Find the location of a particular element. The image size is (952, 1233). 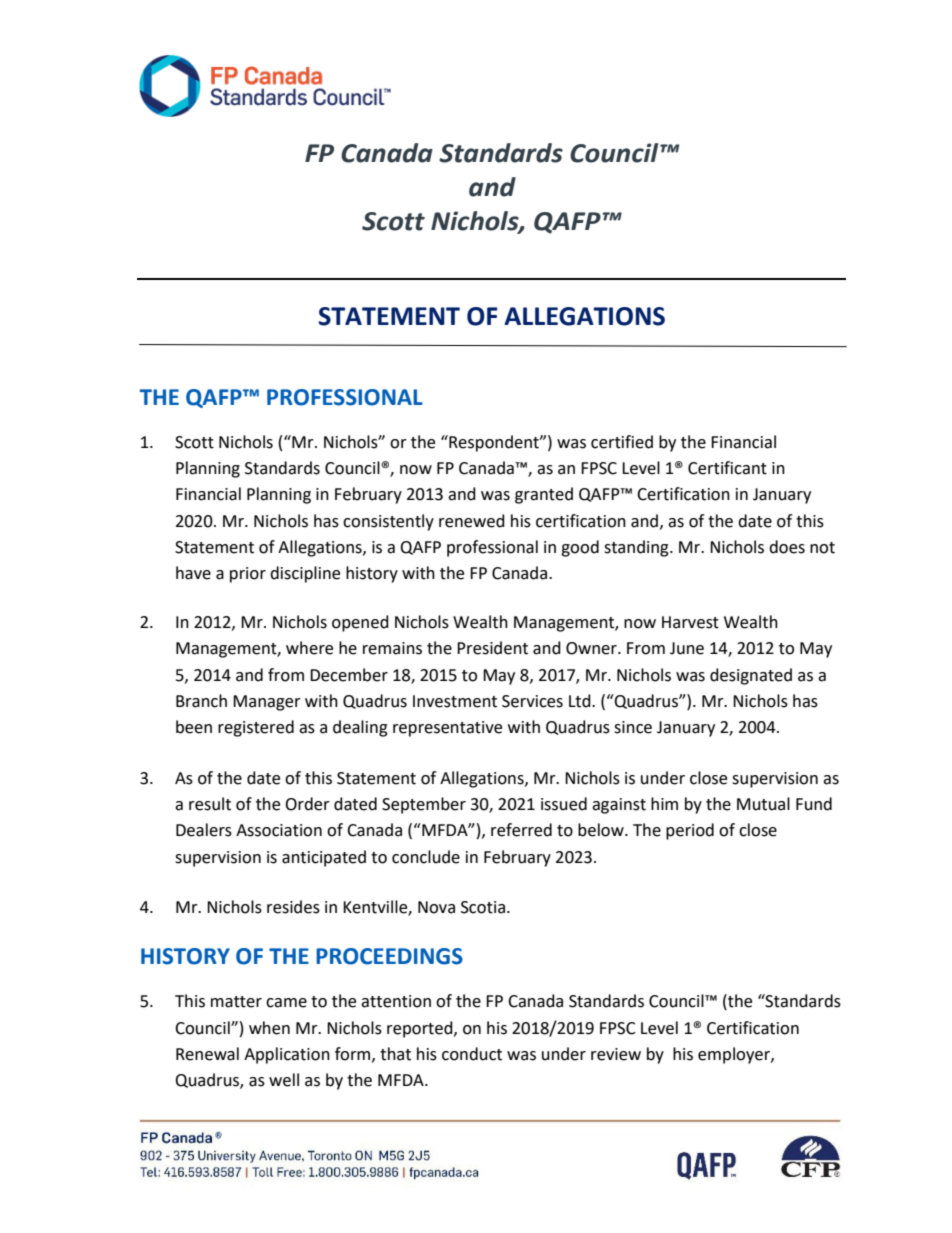

certified is located at coordinates (622, 442).
